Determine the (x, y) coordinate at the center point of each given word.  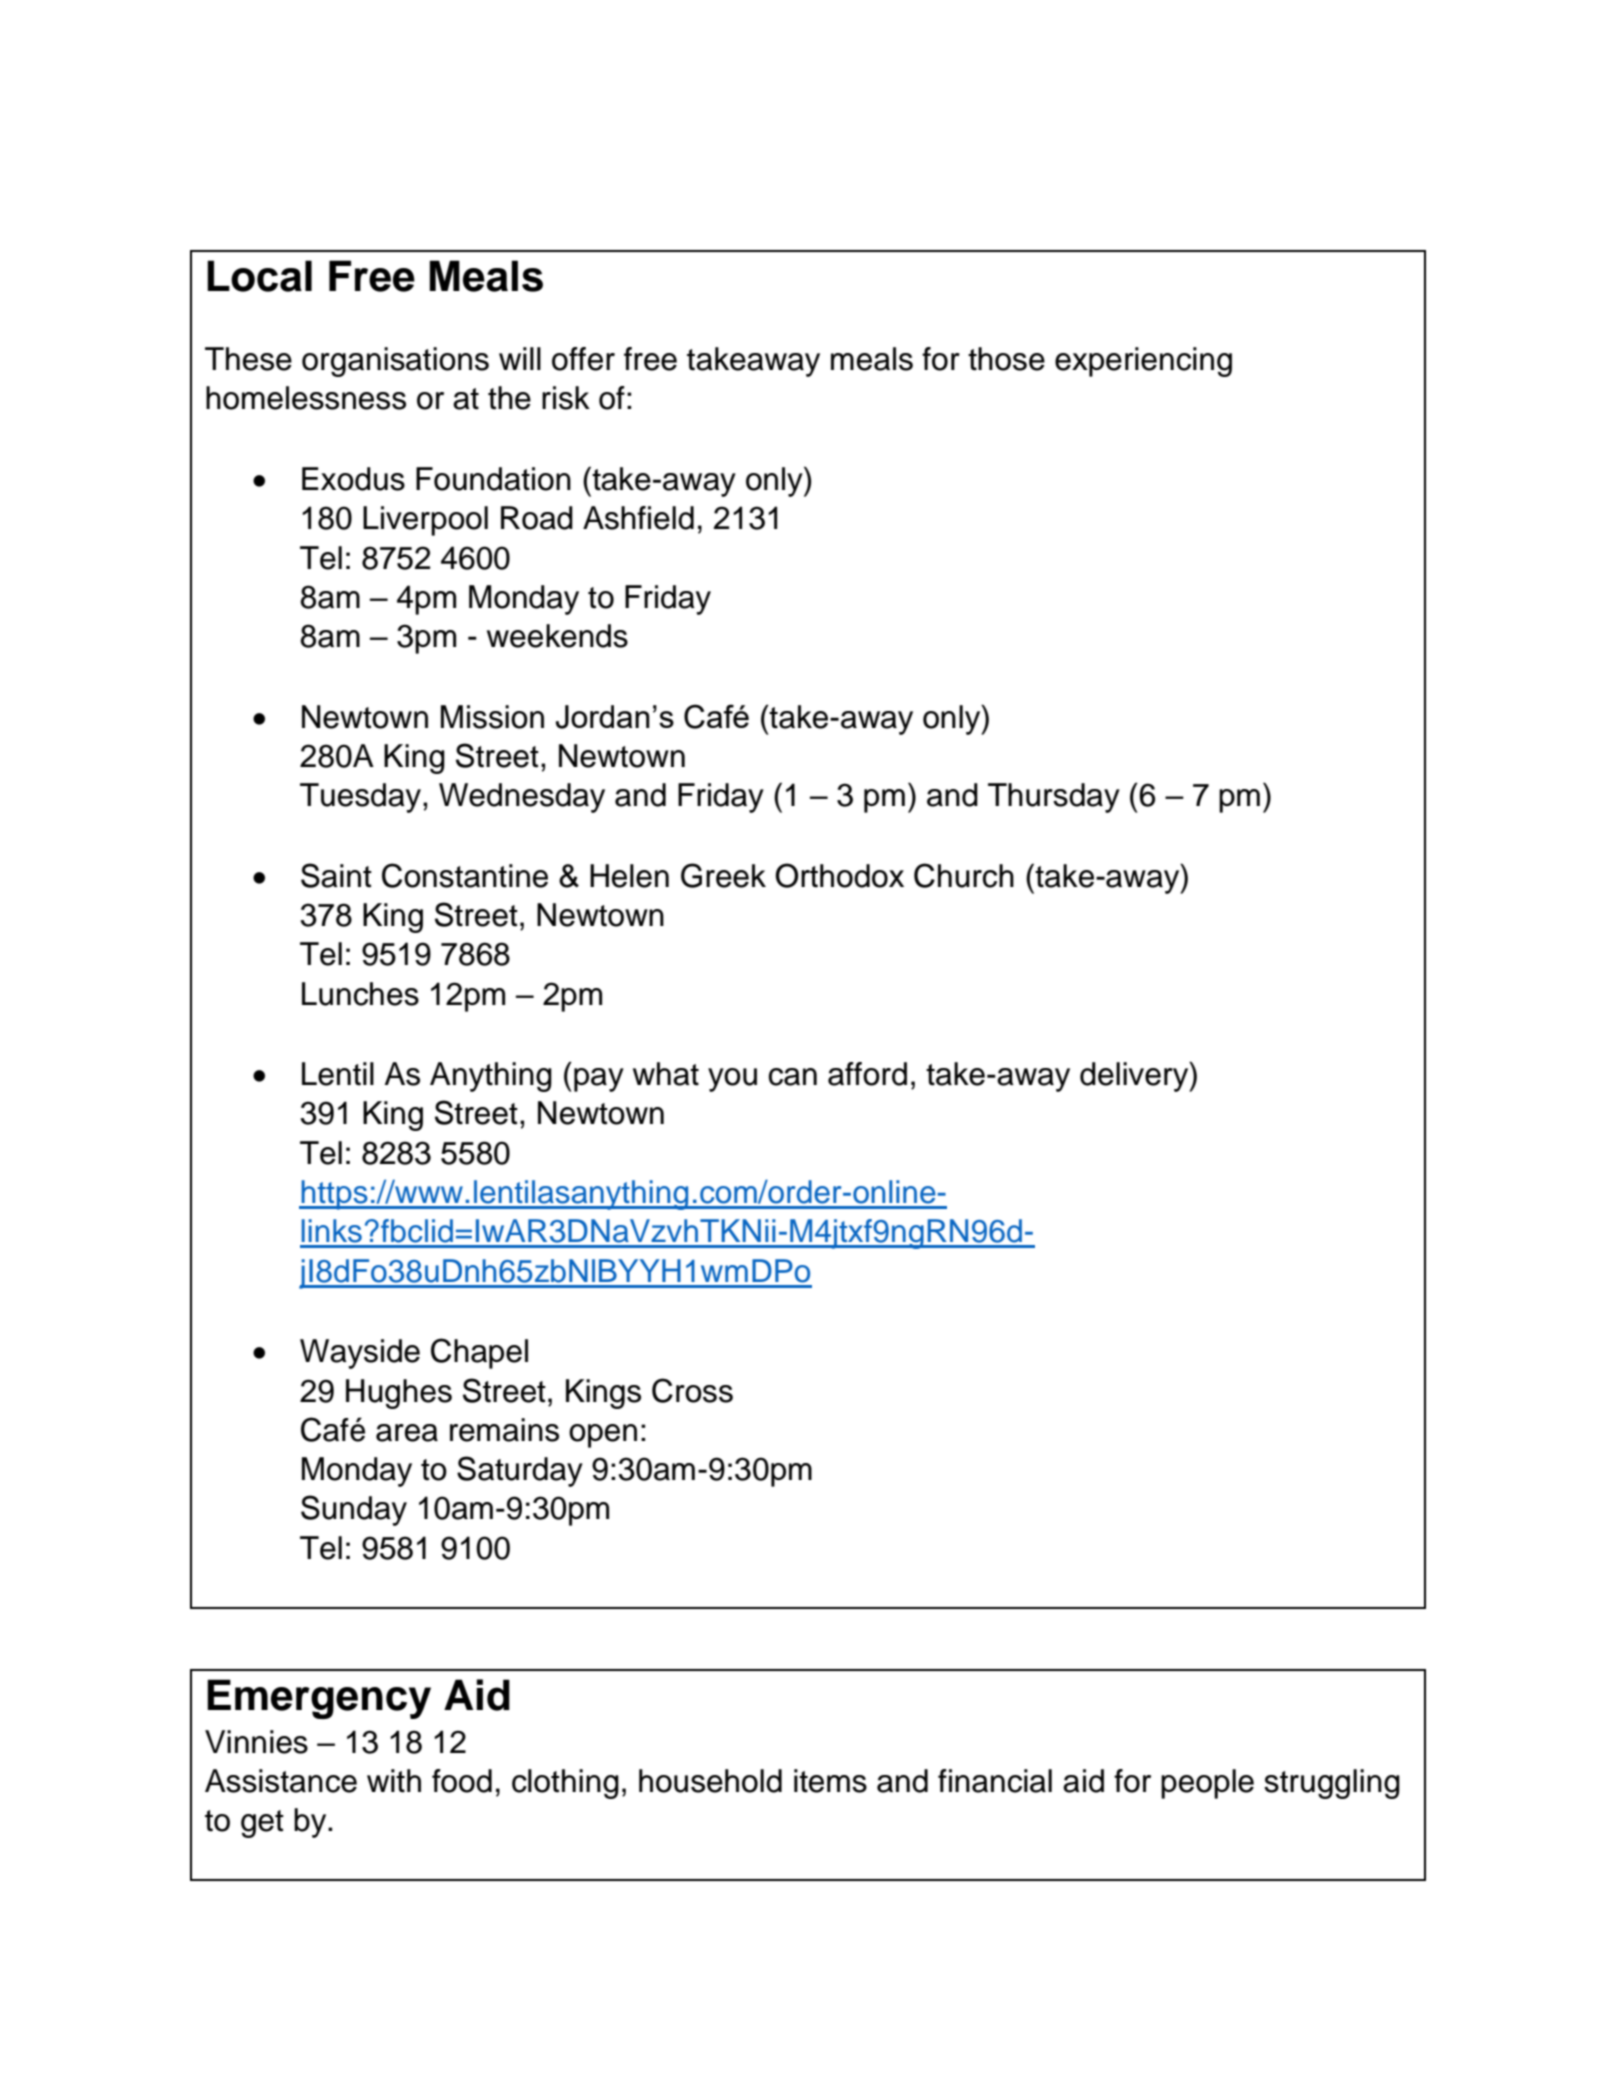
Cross (692, 1390)
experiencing (1143, 362)
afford (867, 1074)
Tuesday (362, 798)
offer (583, 359)
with (394, 1781)
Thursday (1054, 798)
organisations (395, 362)
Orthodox (839, 875)
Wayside (360, 1354)
